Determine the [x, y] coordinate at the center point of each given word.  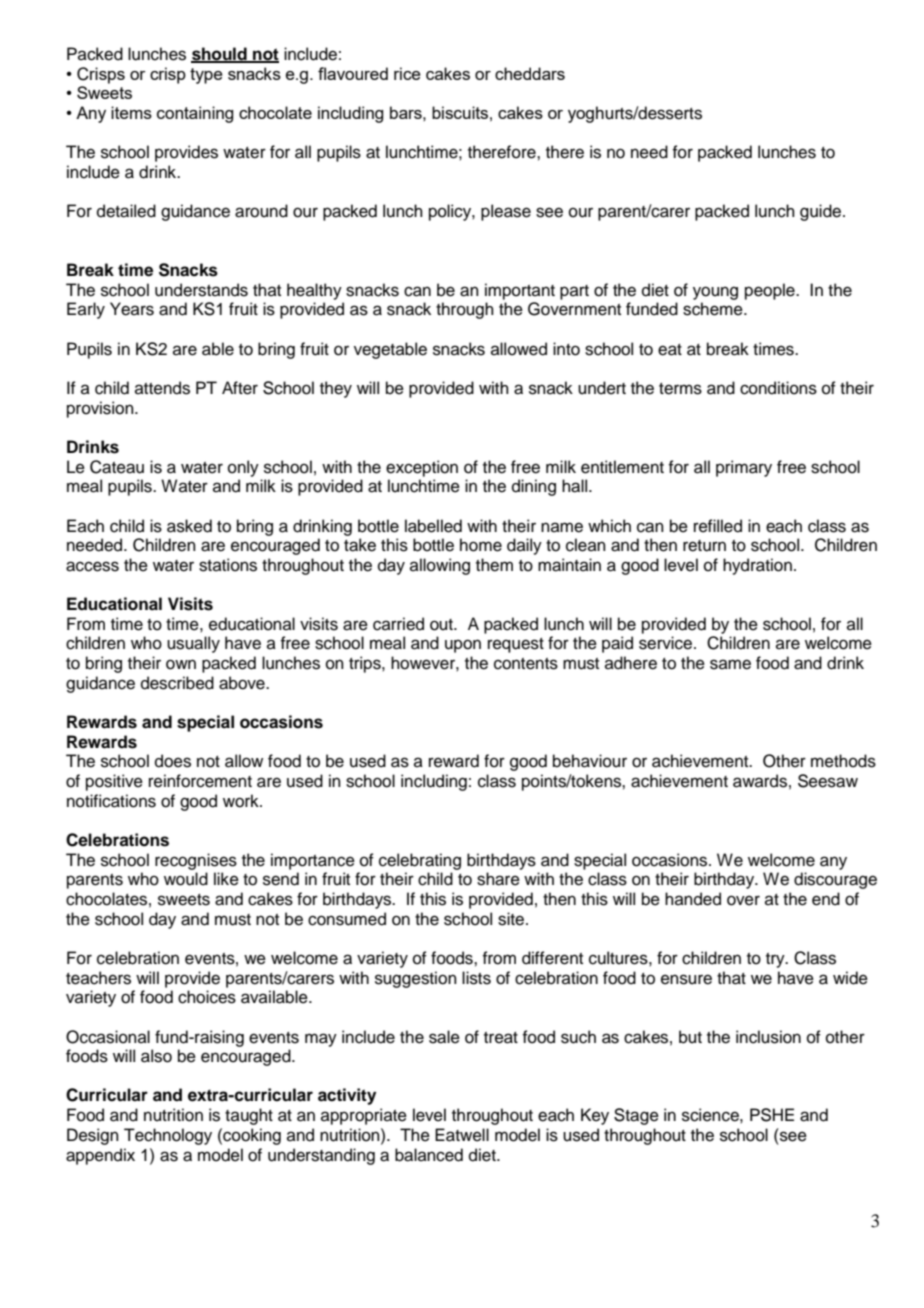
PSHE [772, 1115]
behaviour [590, 761]
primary [744, 468]
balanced [429, 1155]
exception [422, 468]
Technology [168, 1136]
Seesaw [828, 781]
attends [162, 388]
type [206, 76]
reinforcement [200, 781]
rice [407, 73]
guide [822, 212]
